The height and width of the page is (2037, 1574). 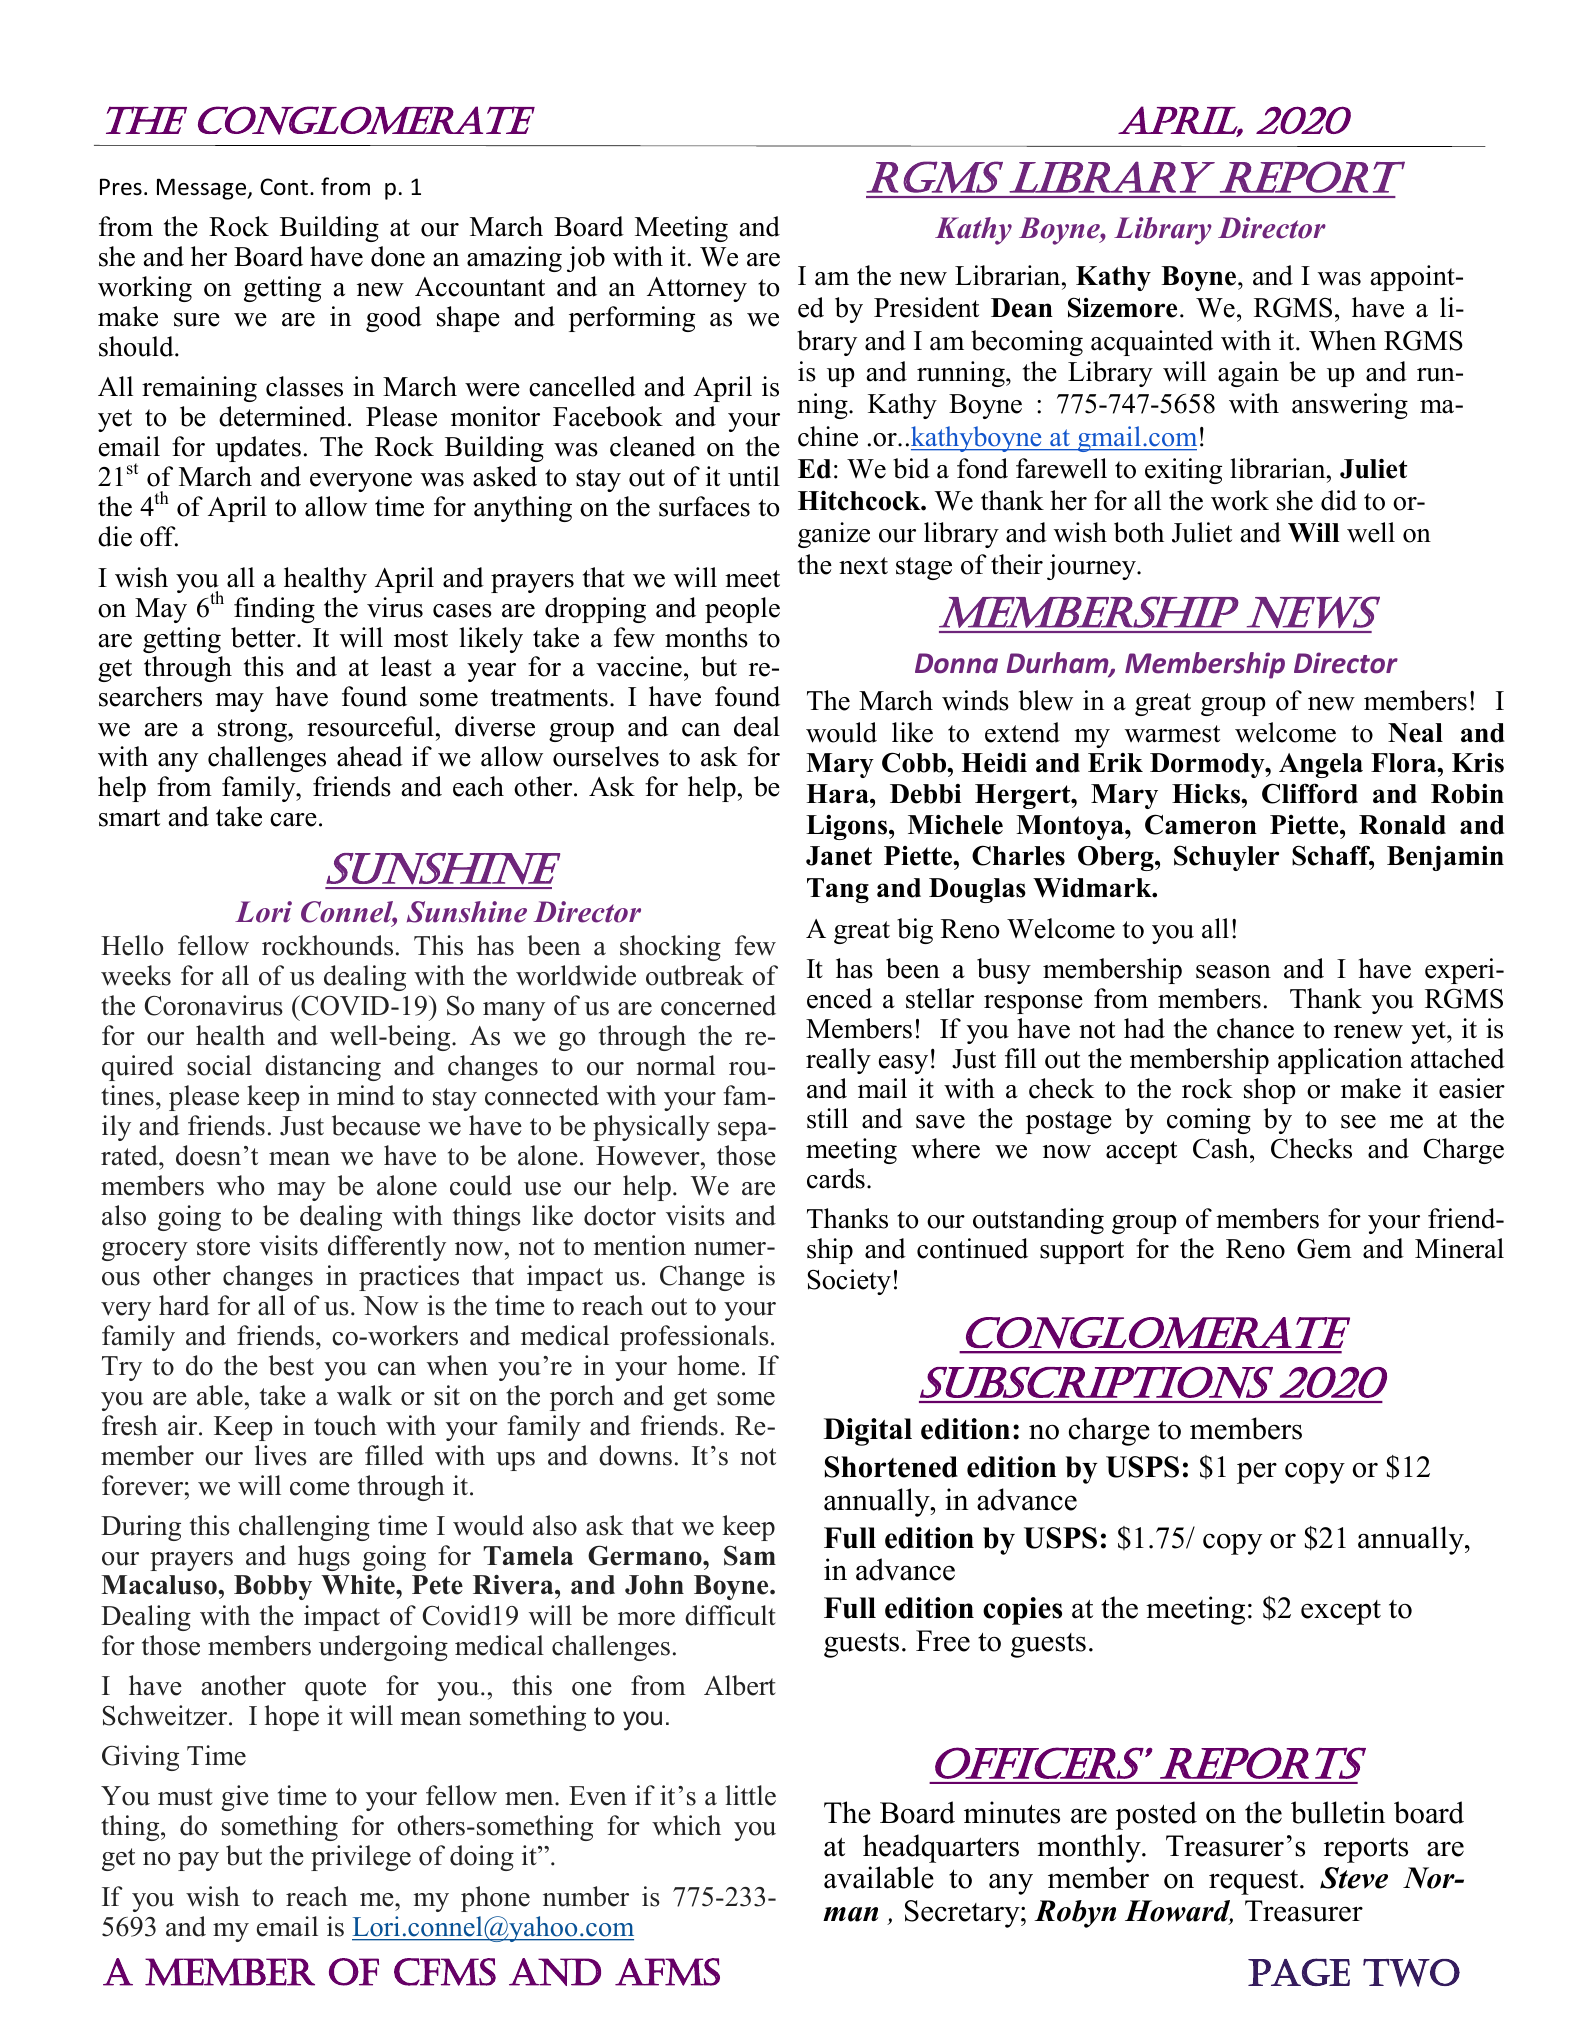 What do you see at coordinates (1324, 1248) in the page?
I see `Gem` at bounding box center [1324, 1248].
